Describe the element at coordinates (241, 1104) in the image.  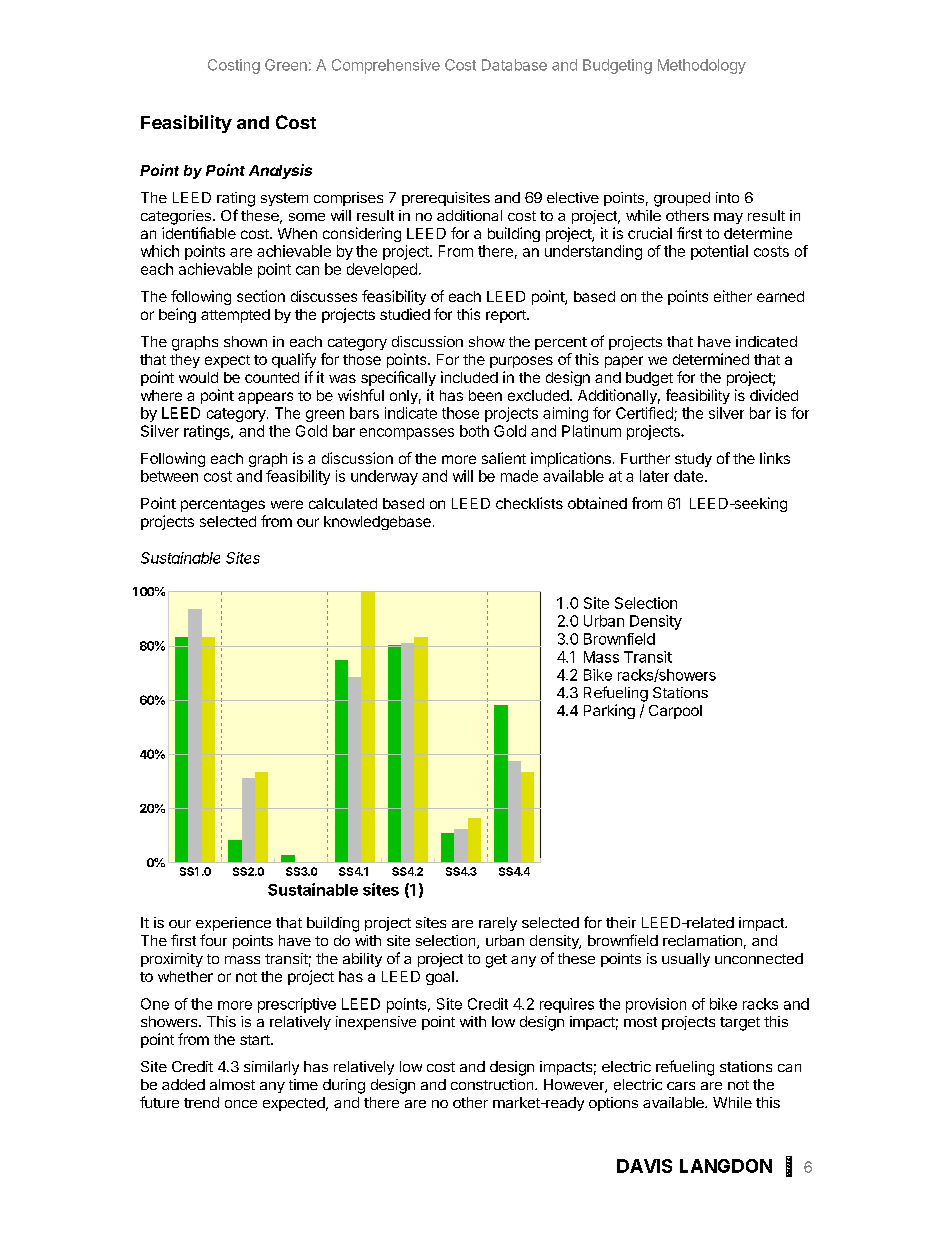
I see `once` at that location.
